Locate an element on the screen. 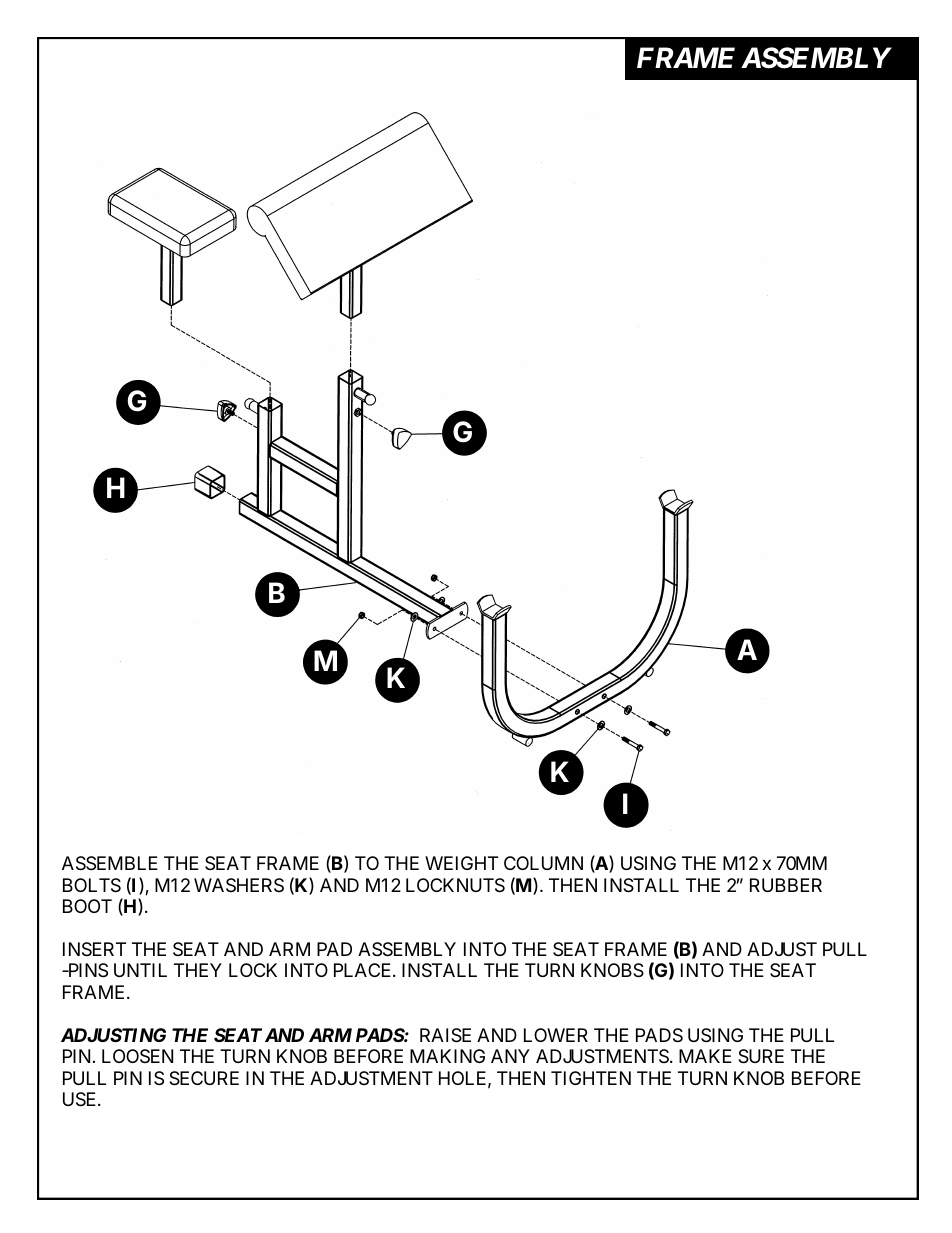 This screenshot has width=952, height=1233. LOWER is located at coordinates (556, 1035).
